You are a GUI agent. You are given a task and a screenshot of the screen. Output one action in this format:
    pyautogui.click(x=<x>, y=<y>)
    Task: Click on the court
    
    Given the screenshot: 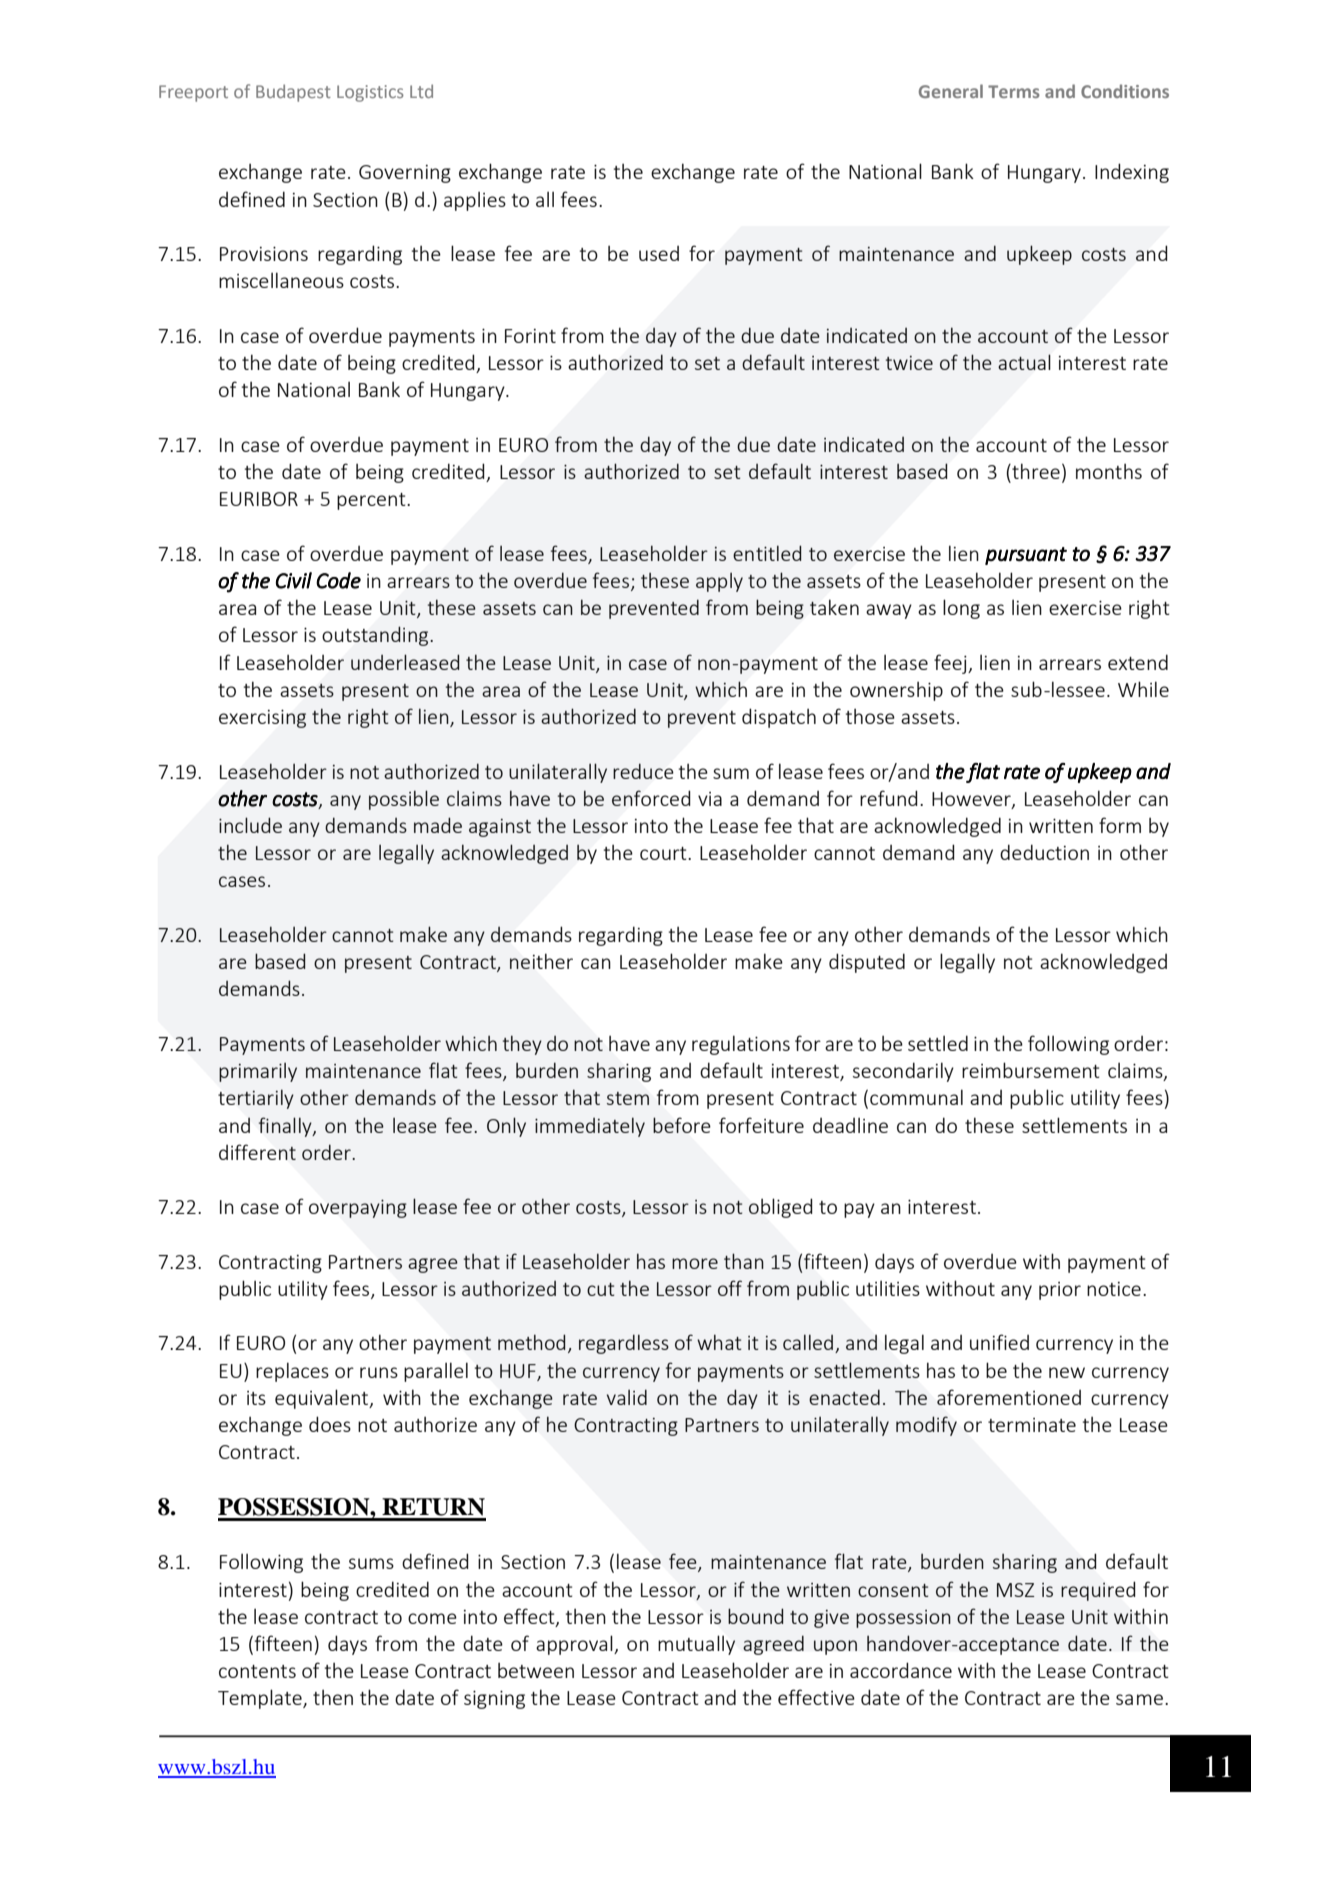 What is the action you would take?
    pyautogui.click(x=664, y=853)
